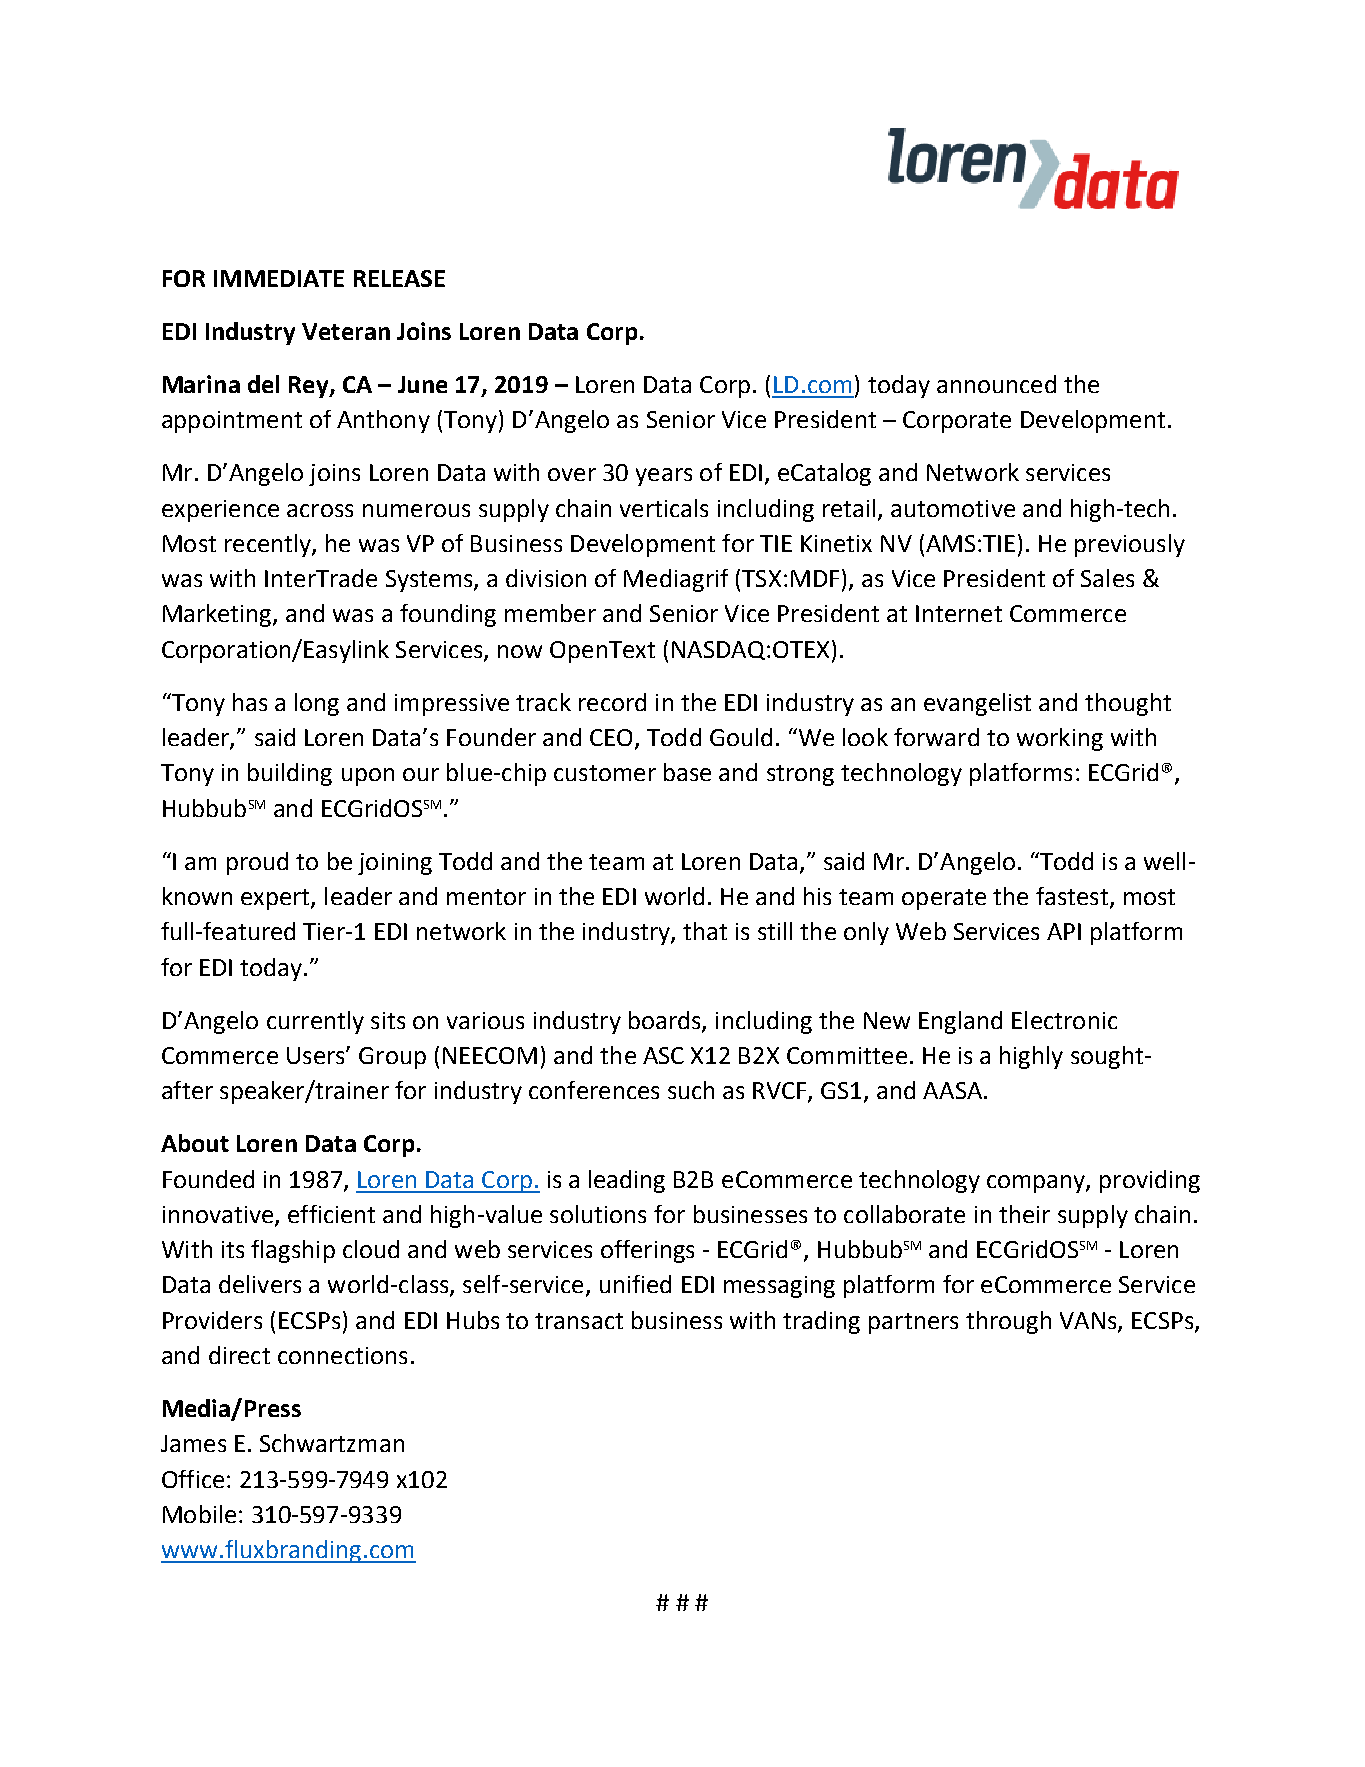  Describe the element at coordinates (996, 384) in the document. I see `announced` at that location.
